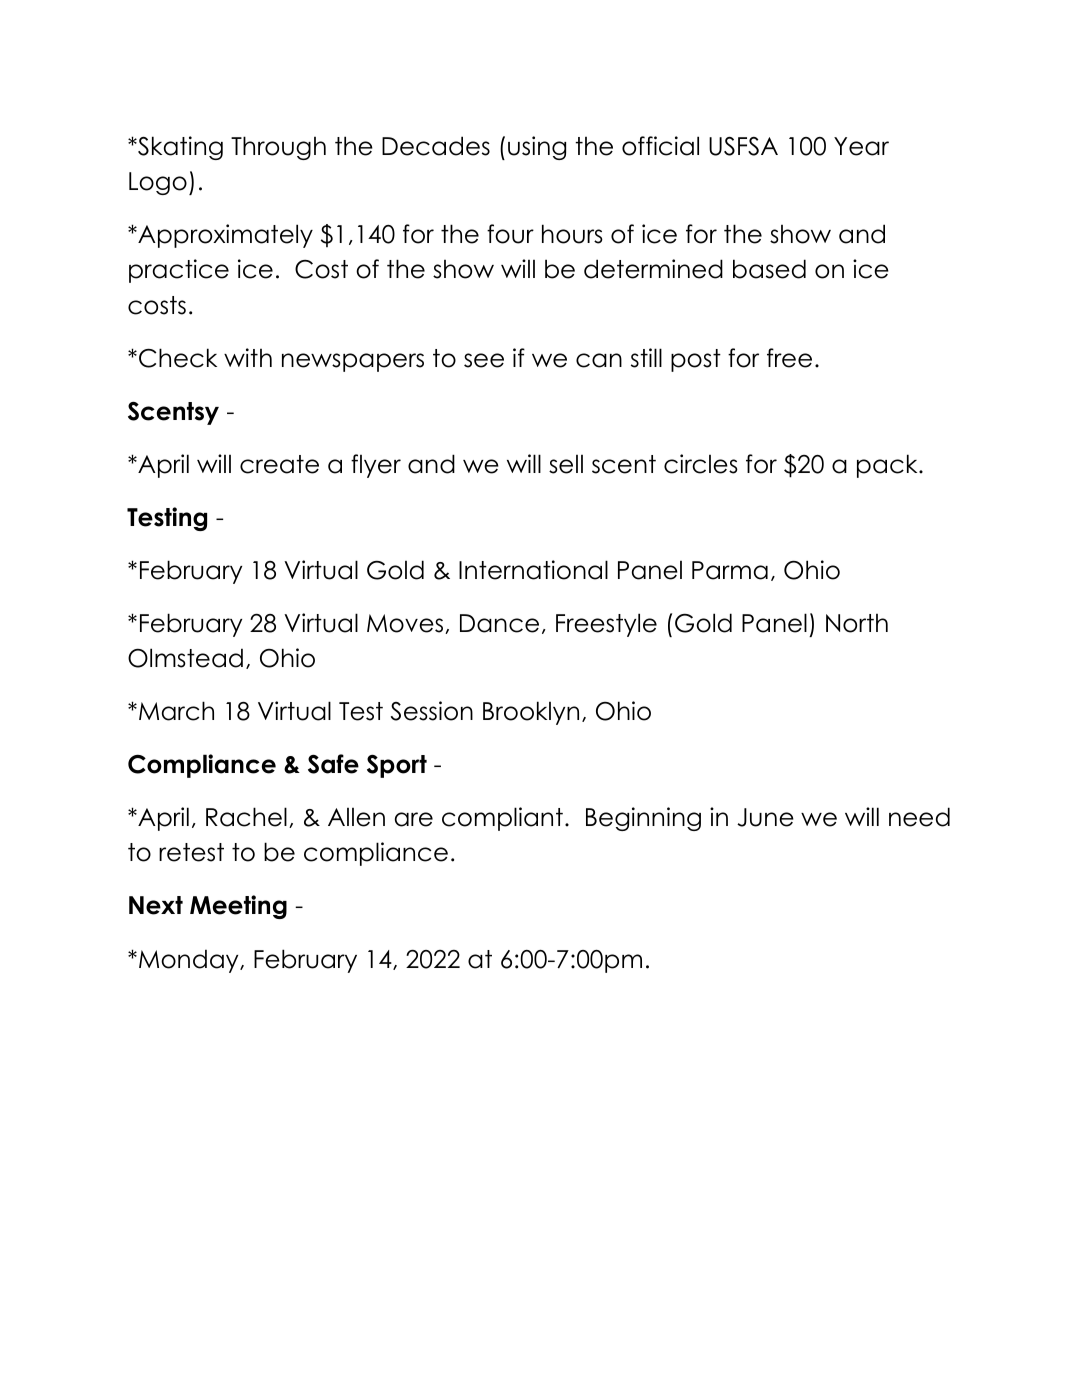 The image size is (1082, 1400). Describe the element at coordinates (278, 148) in the screenshot. I see `Through` at that location.
